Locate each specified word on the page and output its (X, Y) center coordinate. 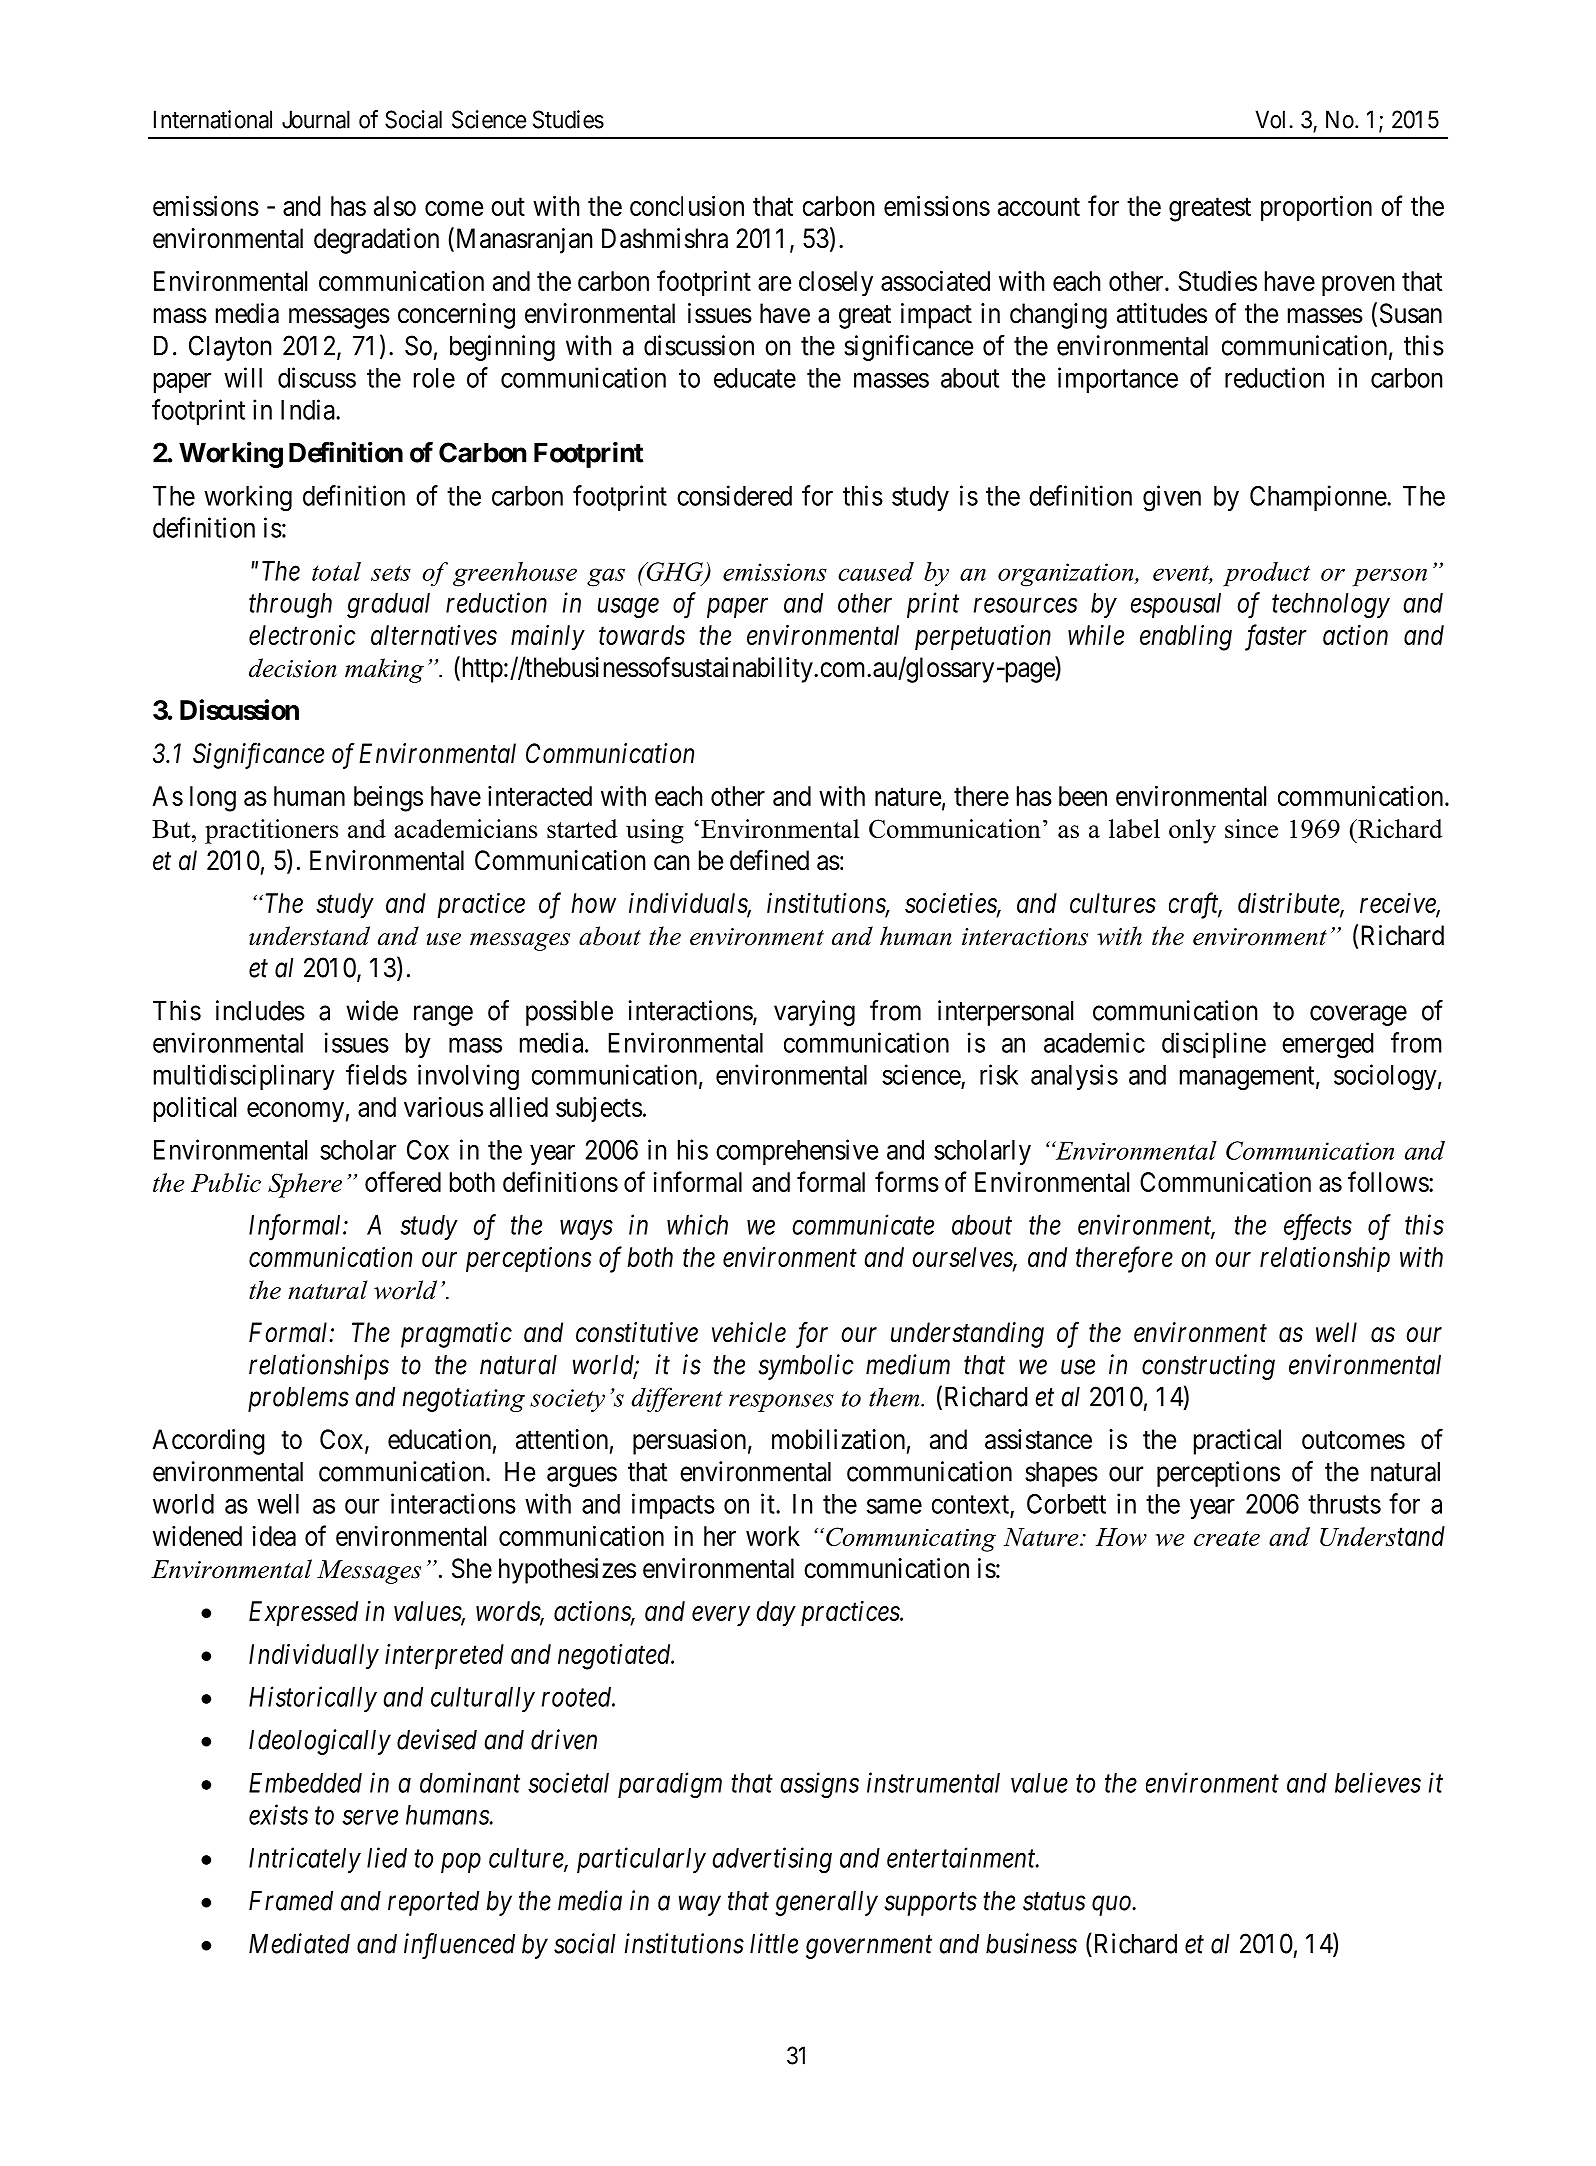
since (1251, 828)
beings (388, 798)
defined (769, 860)
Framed (291, 1901)
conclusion (687, 205)
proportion (1316, 208)
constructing (1208, 1367)
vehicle (749, 1332)
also (395, 206)
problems (298, 1399)
